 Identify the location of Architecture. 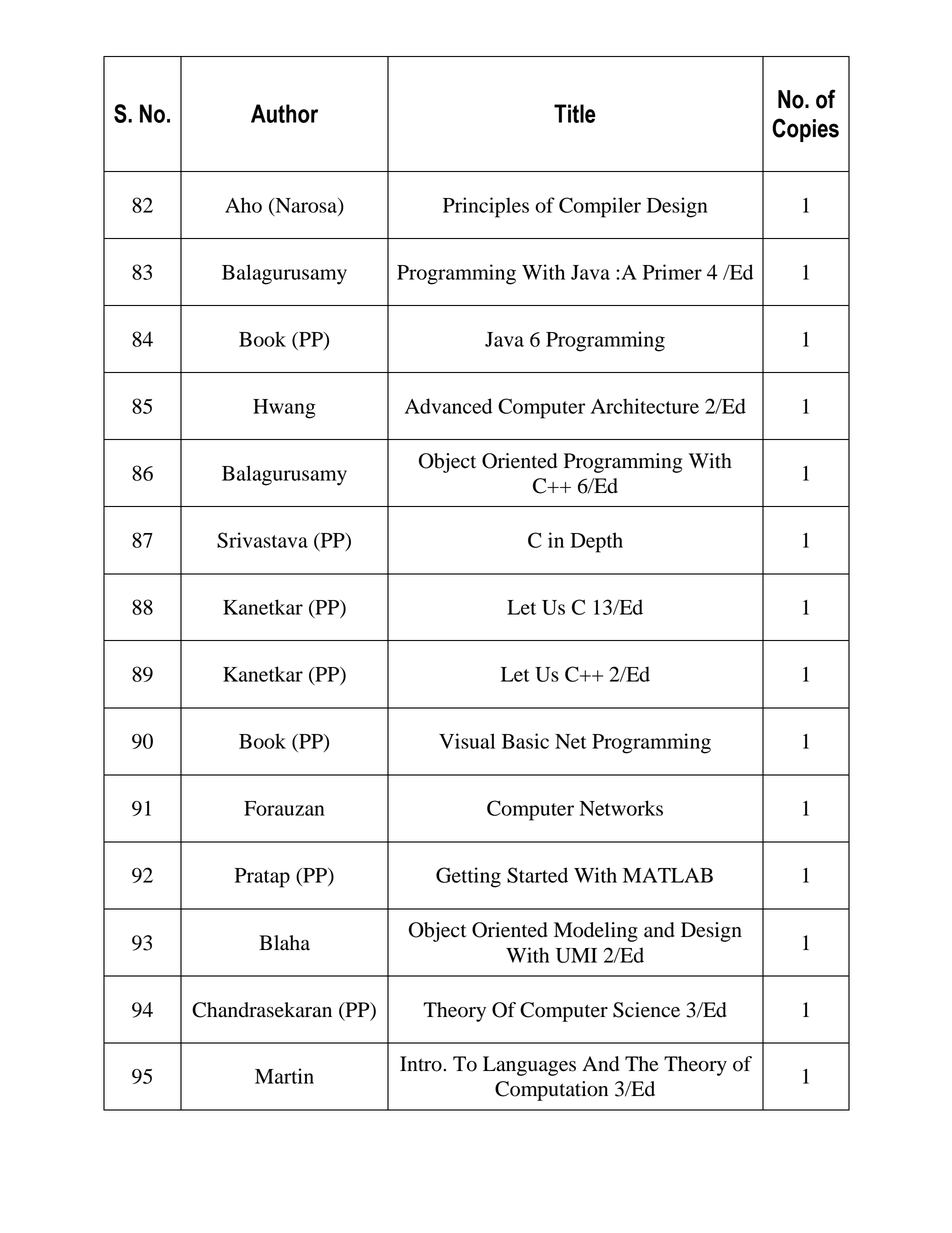
(645, 406).
